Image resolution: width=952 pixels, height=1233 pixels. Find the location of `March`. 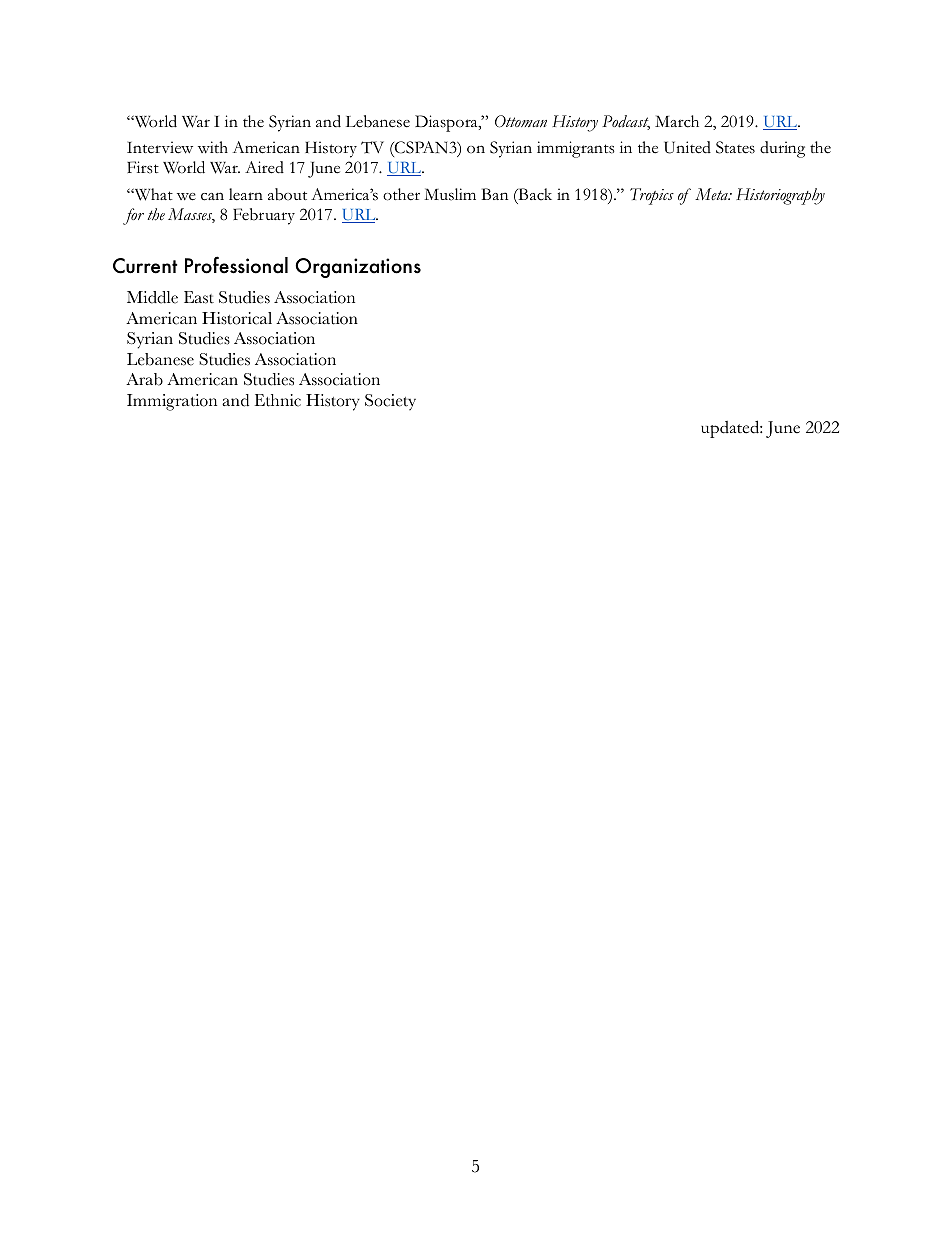

March is located at coordinates (677, 121).
